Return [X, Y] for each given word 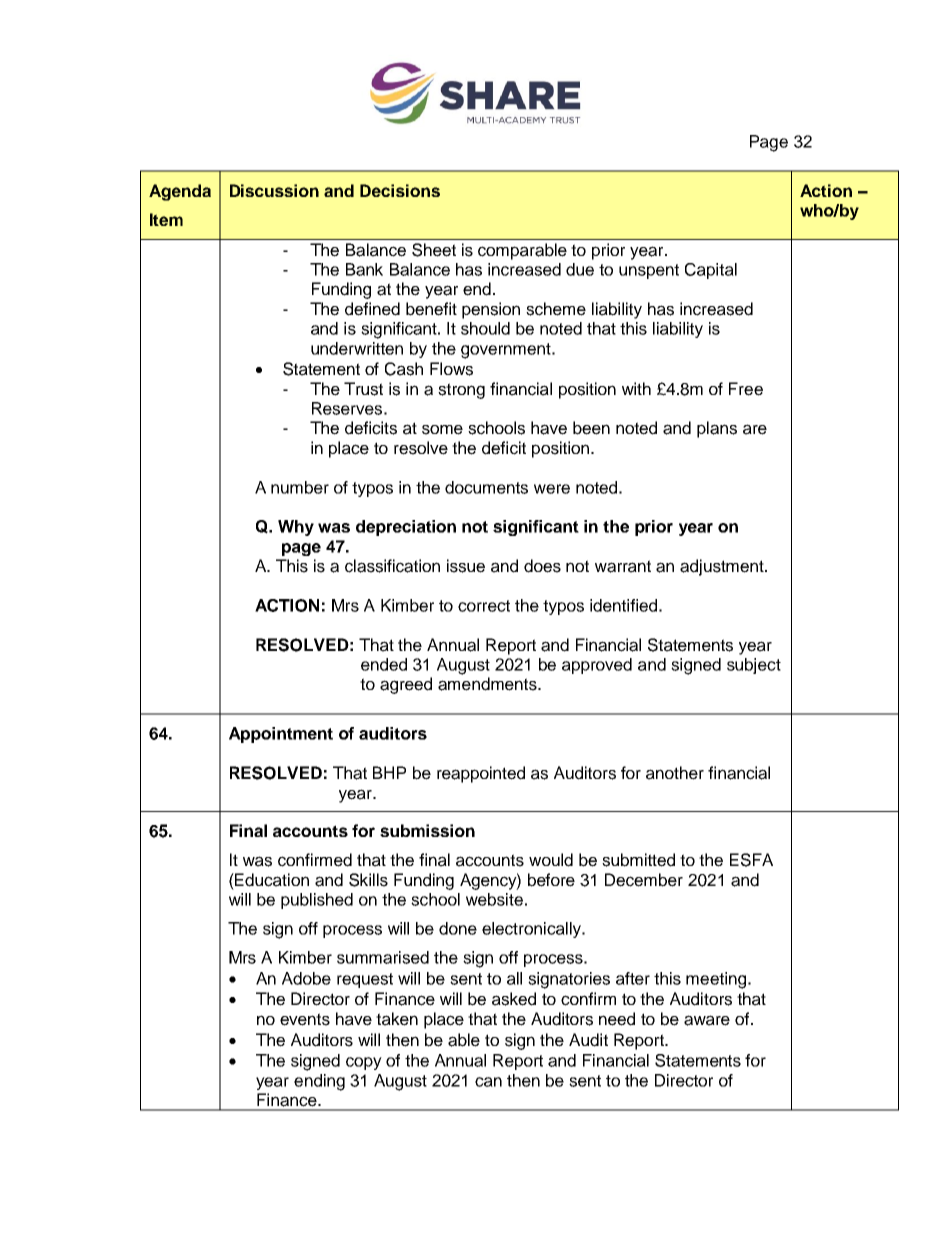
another [675, 773]
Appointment [281, 735]
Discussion [274, 190]
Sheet [434, 250]
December [644, 880]
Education [271, 880]
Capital [711, 271]
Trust [363, 389]
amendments [488, 684]
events [305, 1019]
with [636, 388]
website [494, 899]
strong [461, 391]
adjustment [723, 567]
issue [466, 566]
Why [296, 528]
